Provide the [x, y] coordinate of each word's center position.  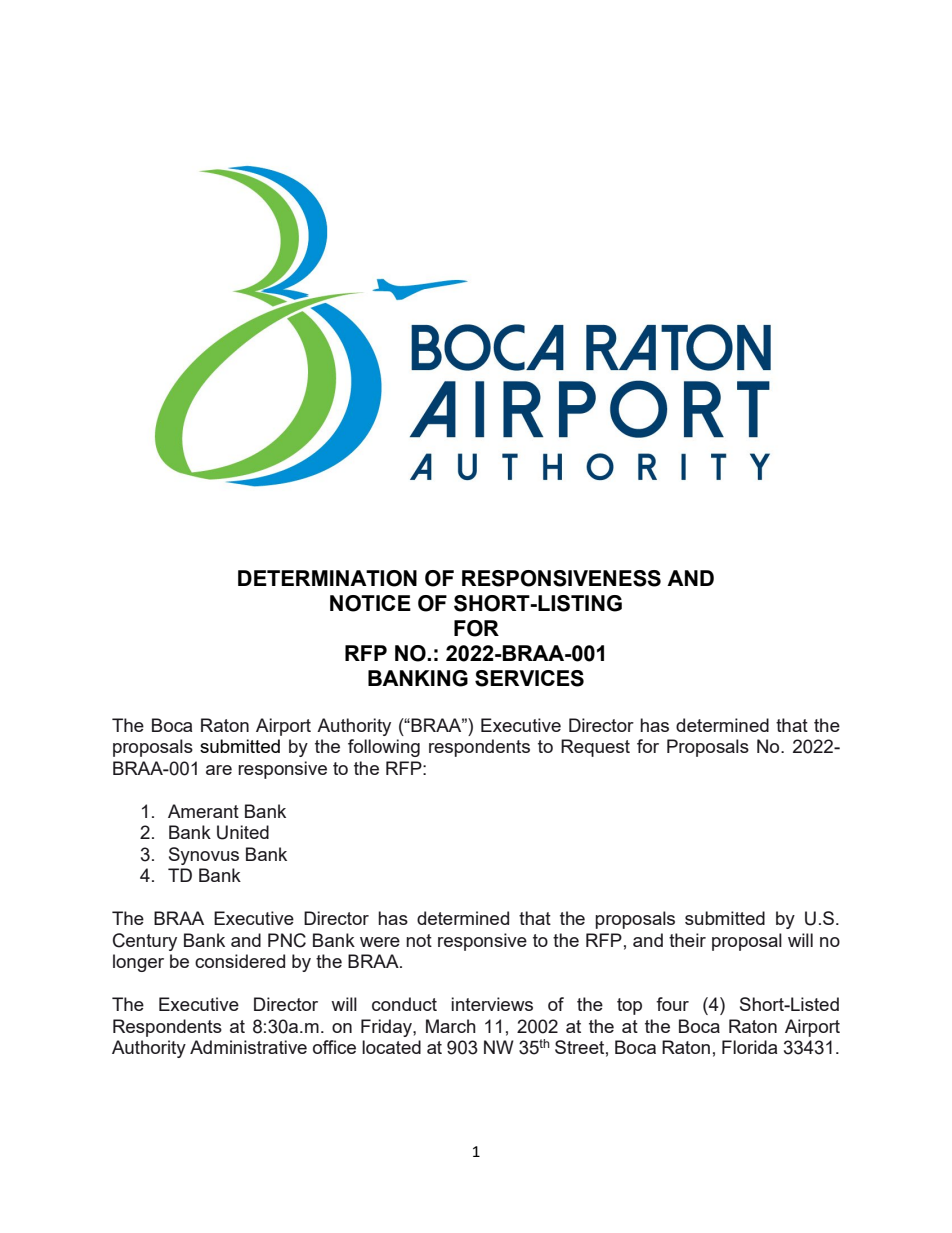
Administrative [248, 1047]
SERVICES [529, 678]
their [687, 940]
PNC [287, 940]
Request [595, 748]
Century [145, 942]
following [384, 748]
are [219, 770]
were [380, 942]
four [672, 1004]
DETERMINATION [327, 578]
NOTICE [370, 603]
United [243, 832]
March [451, 1026]
